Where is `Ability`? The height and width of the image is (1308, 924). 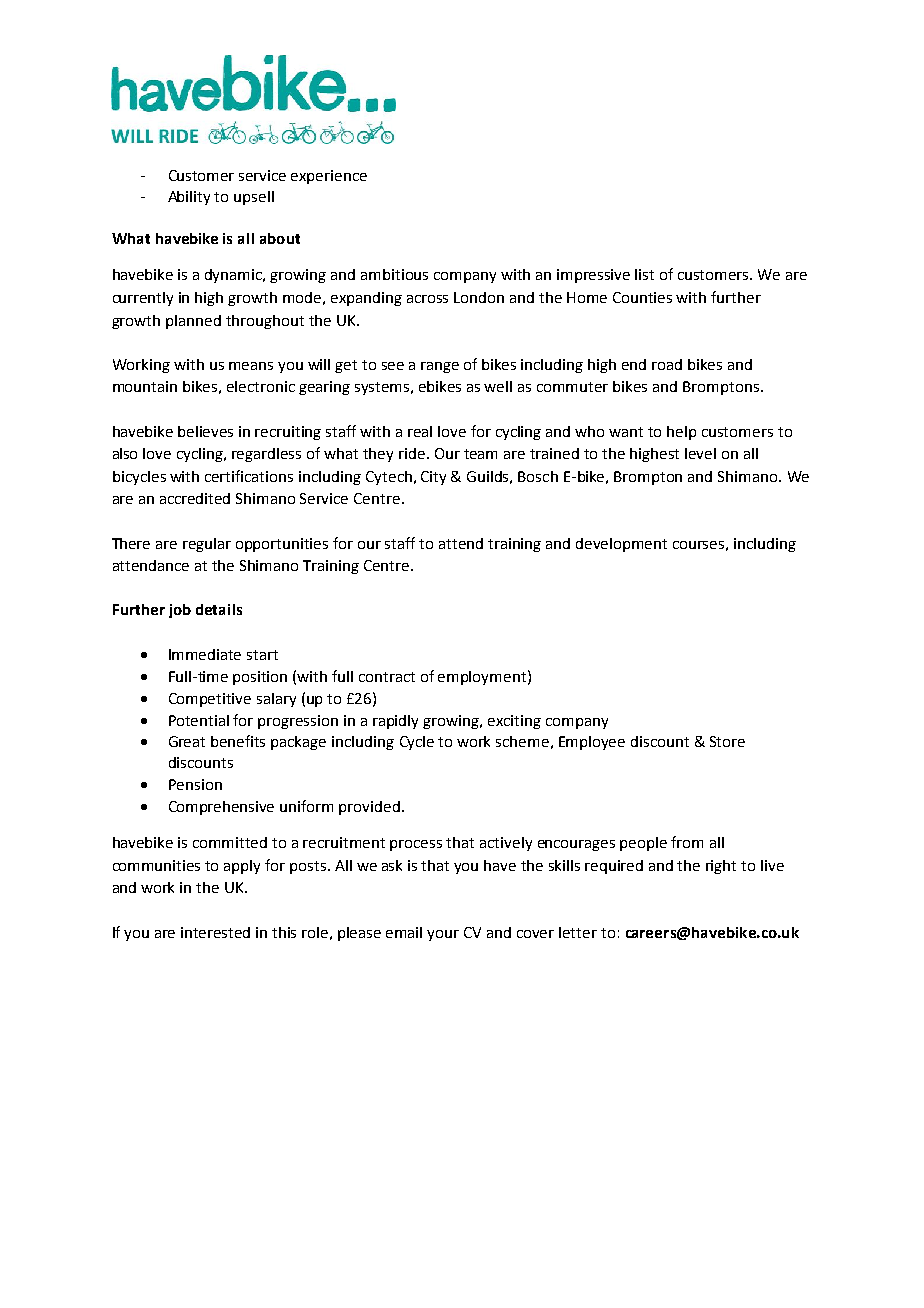 Ability is located at coordinates (189, 198).
